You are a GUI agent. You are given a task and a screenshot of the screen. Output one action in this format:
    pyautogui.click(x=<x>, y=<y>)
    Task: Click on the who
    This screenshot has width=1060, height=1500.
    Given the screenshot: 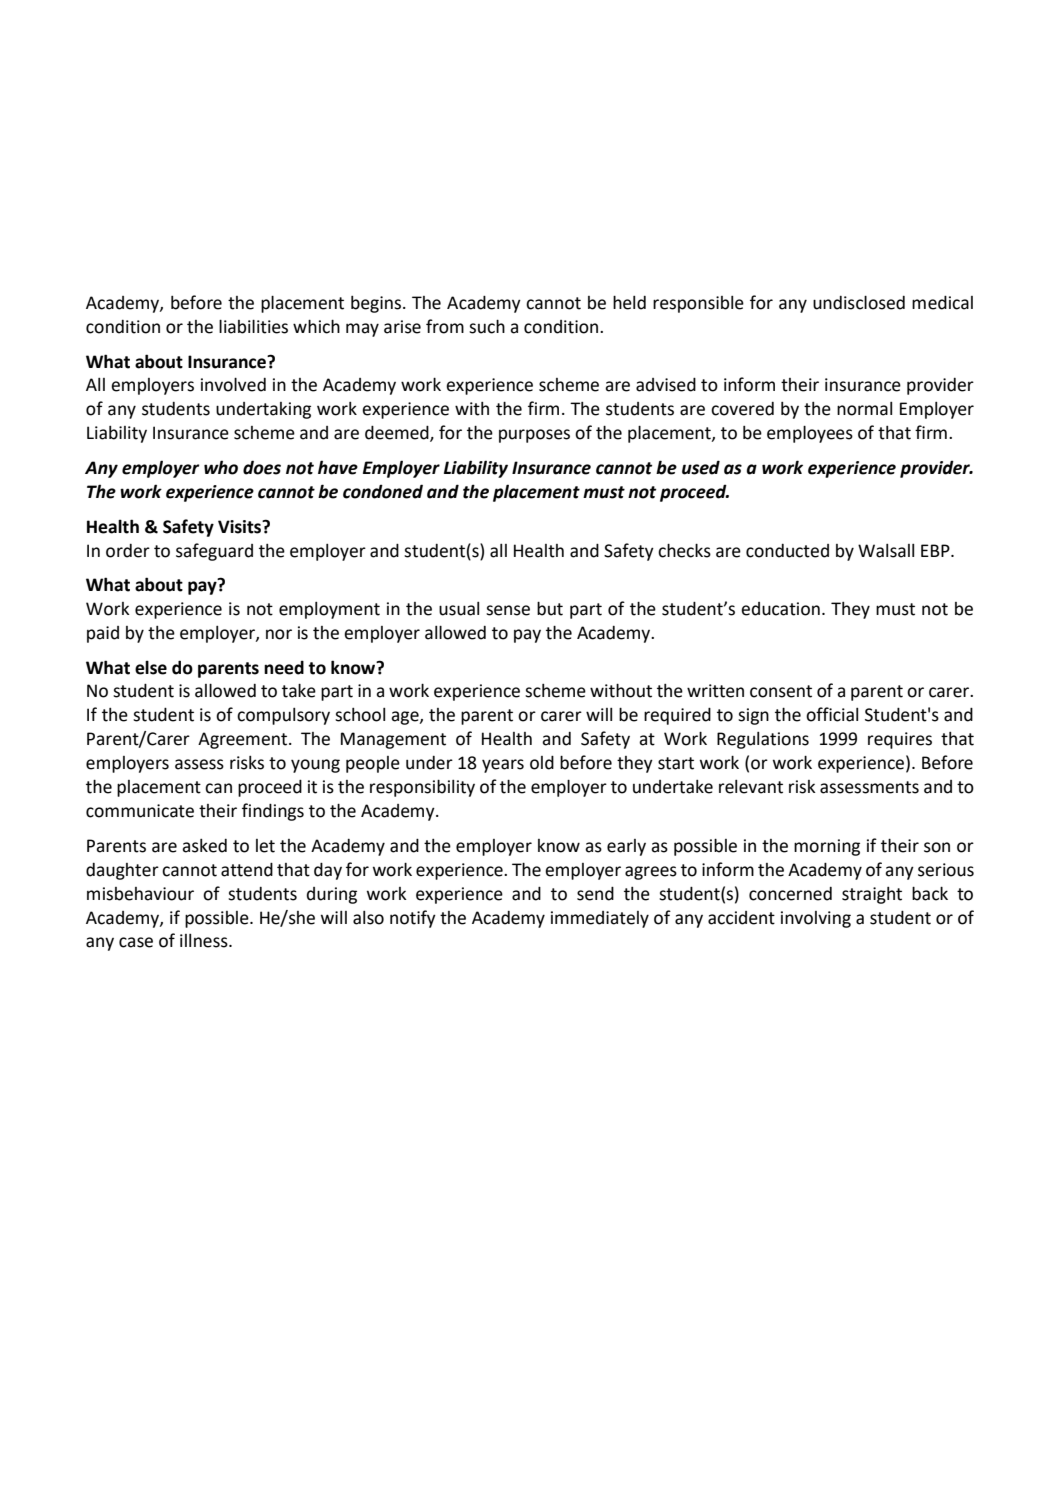 What is the action you would take?
    pyautogui.click(x=221, y=467)
